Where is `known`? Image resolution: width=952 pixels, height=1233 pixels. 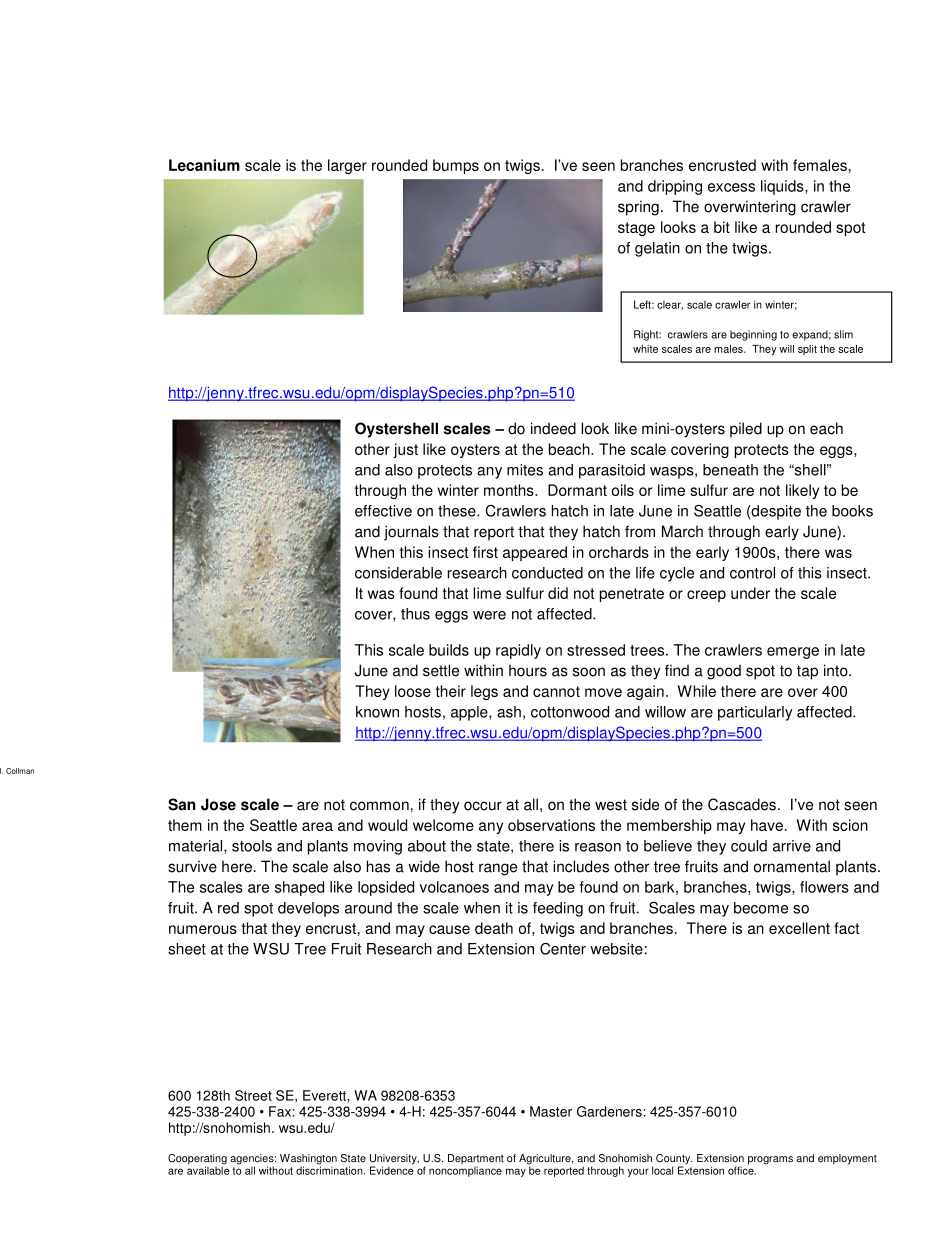 known is located at coordinates (377, 712).
